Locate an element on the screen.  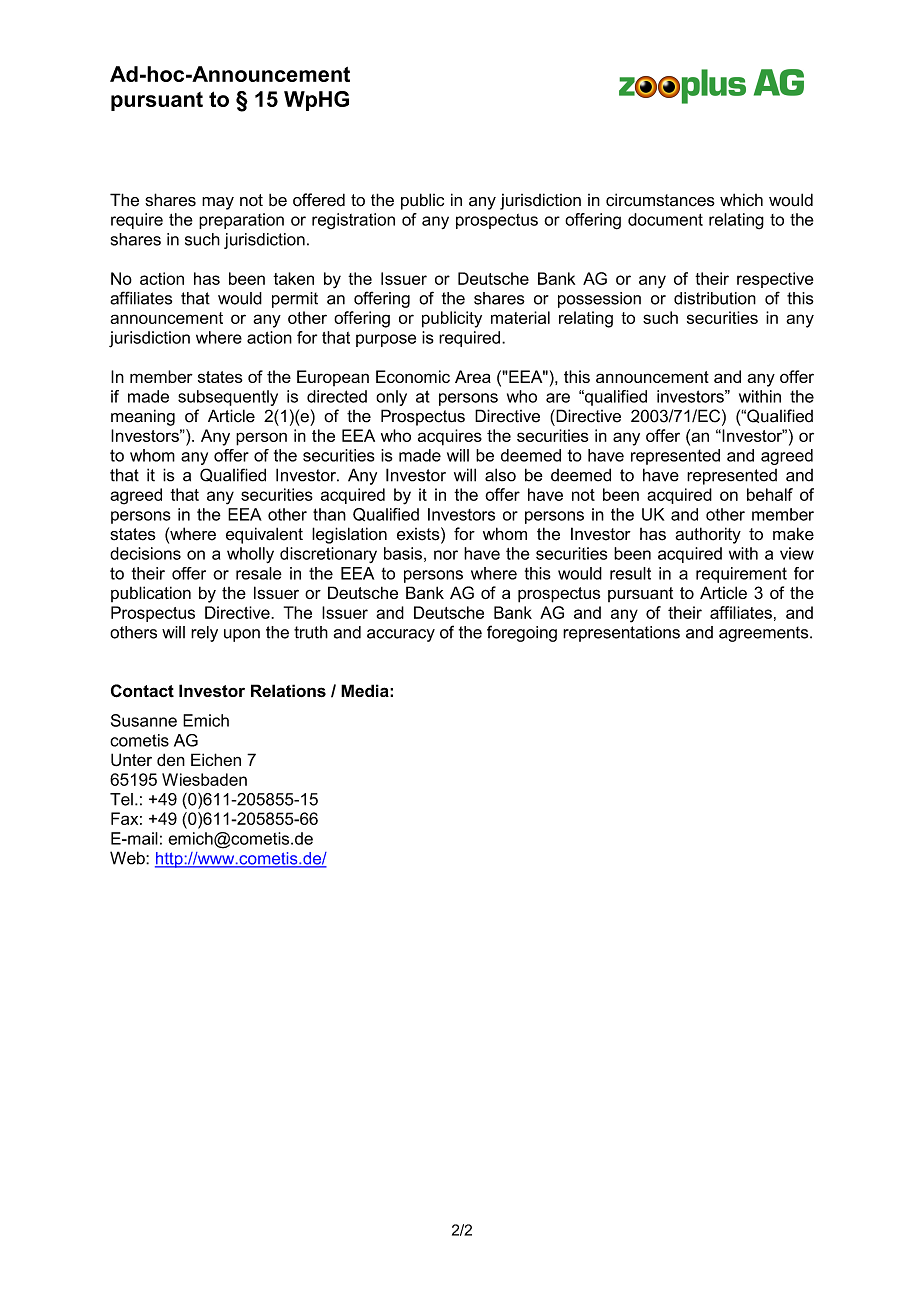
agreements is located at coordinates (765, 634).
